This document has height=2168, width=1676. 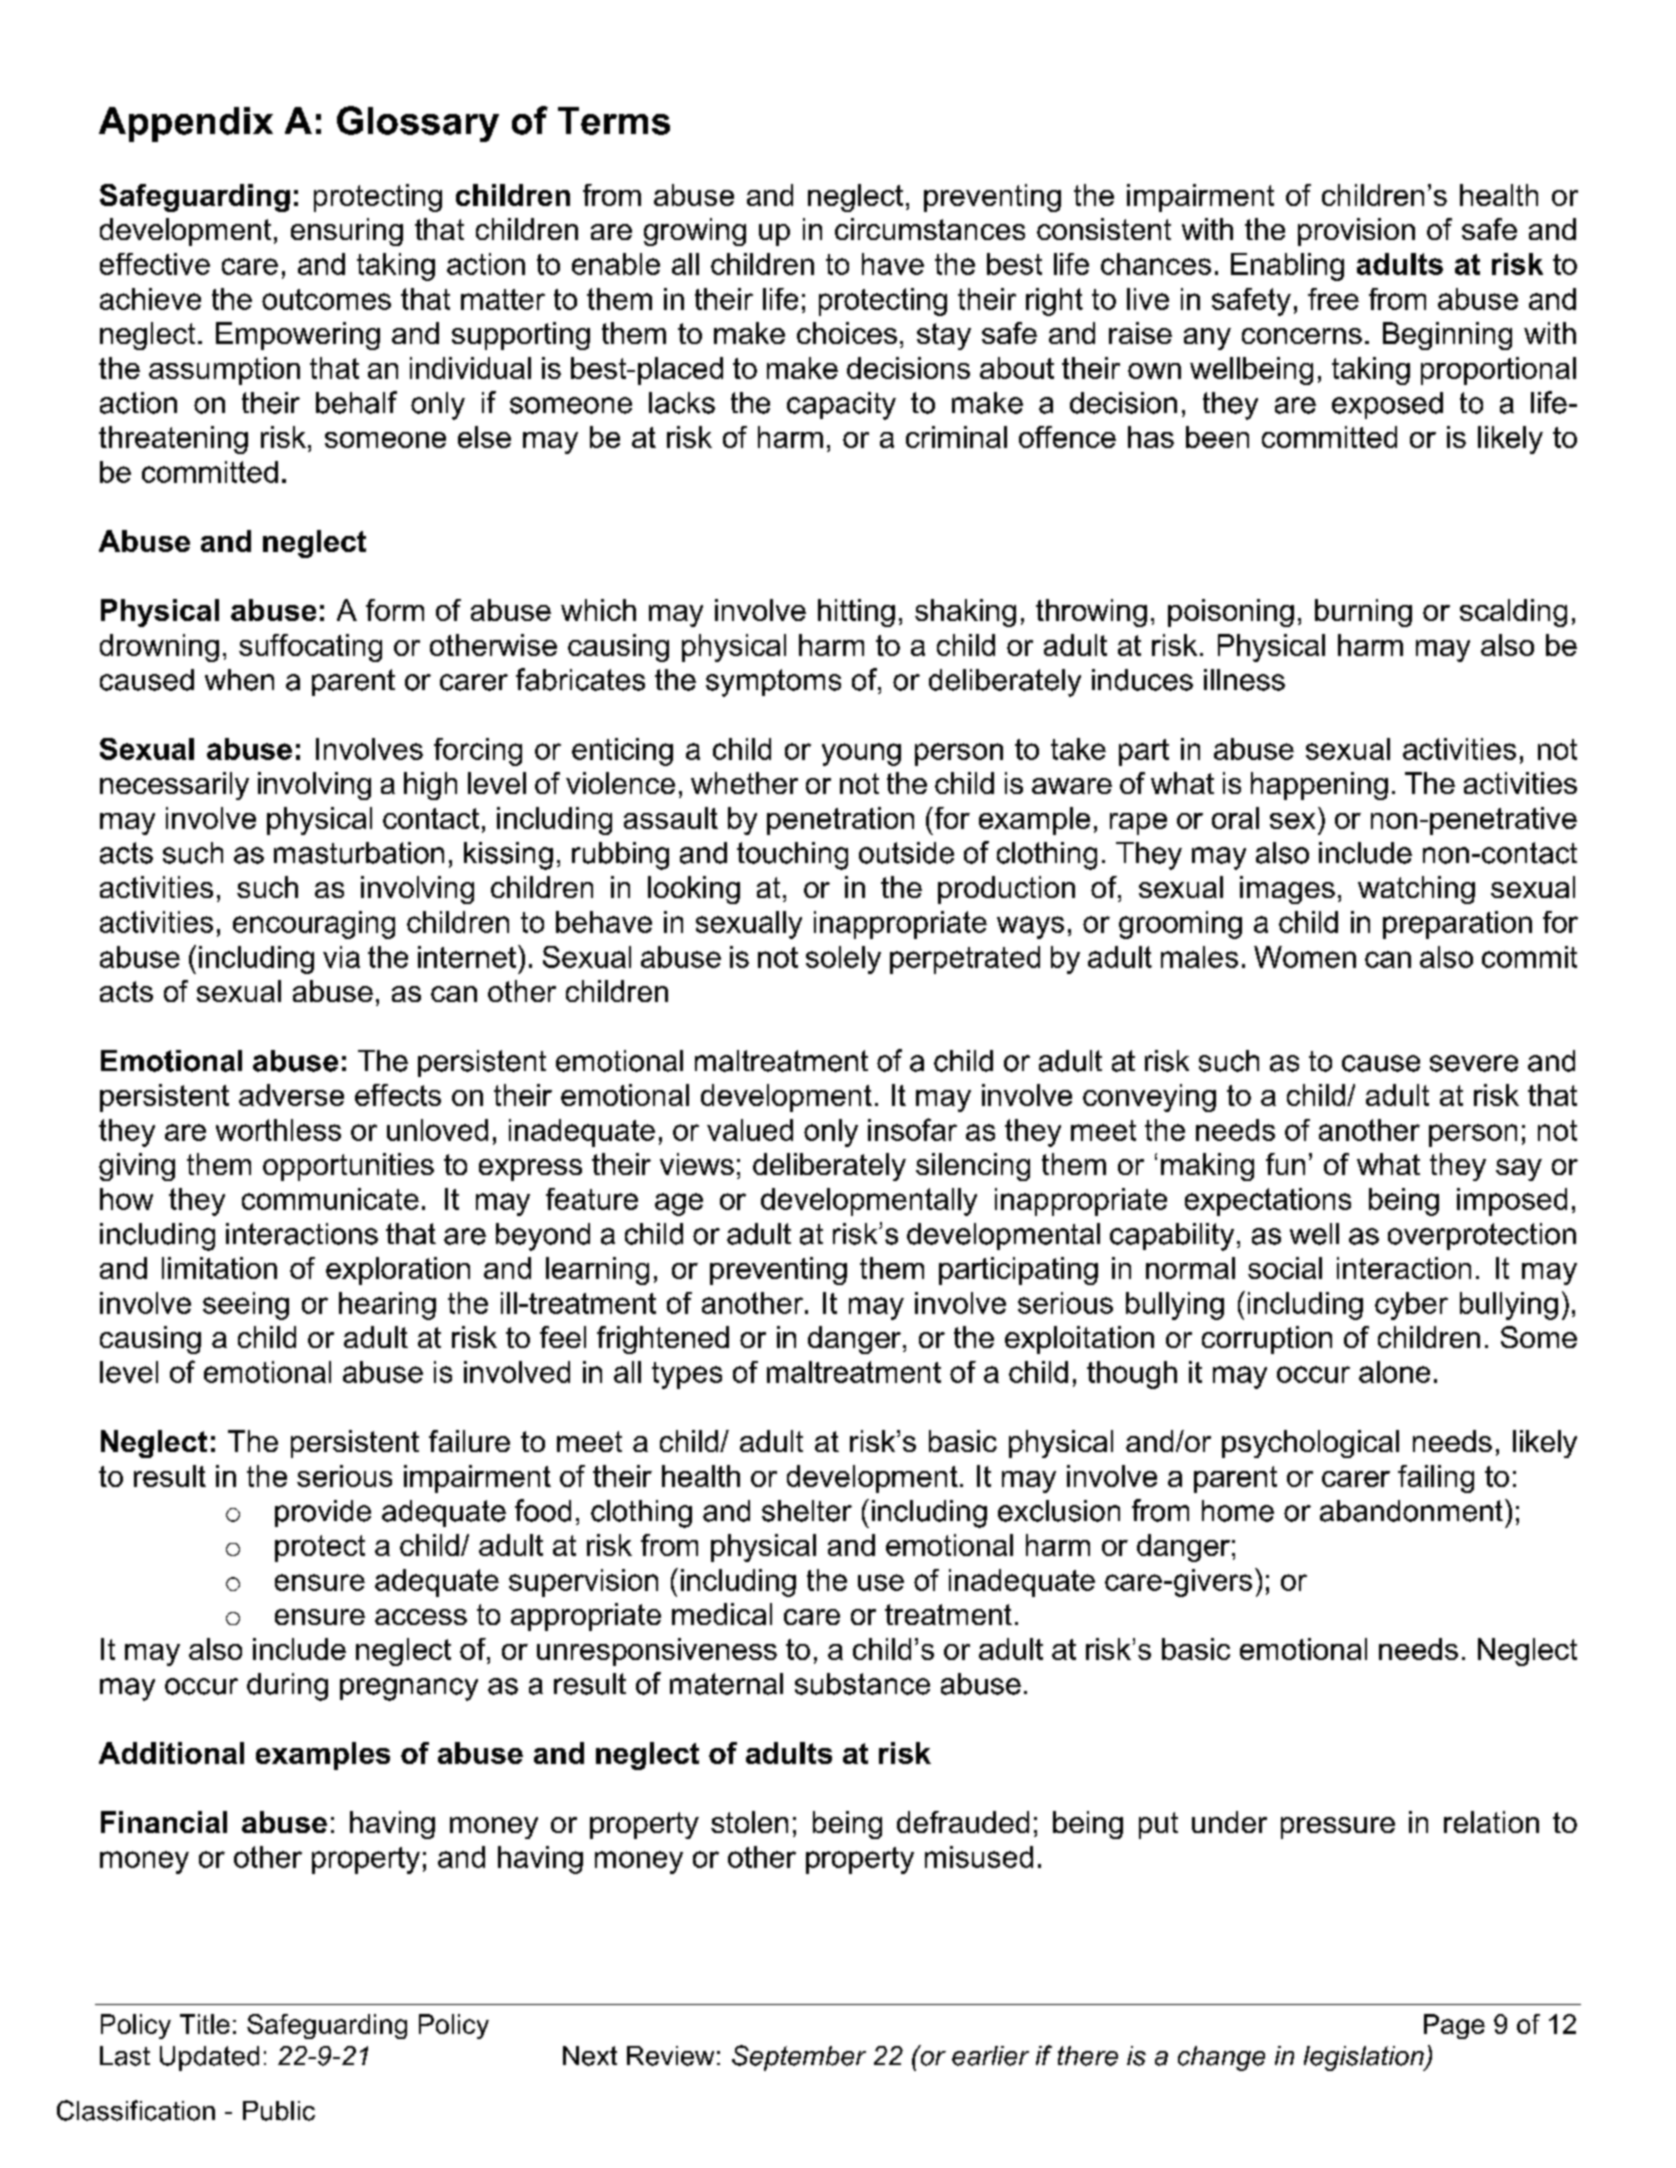 I want to click on circumstances, so click(x=930, y=229).
